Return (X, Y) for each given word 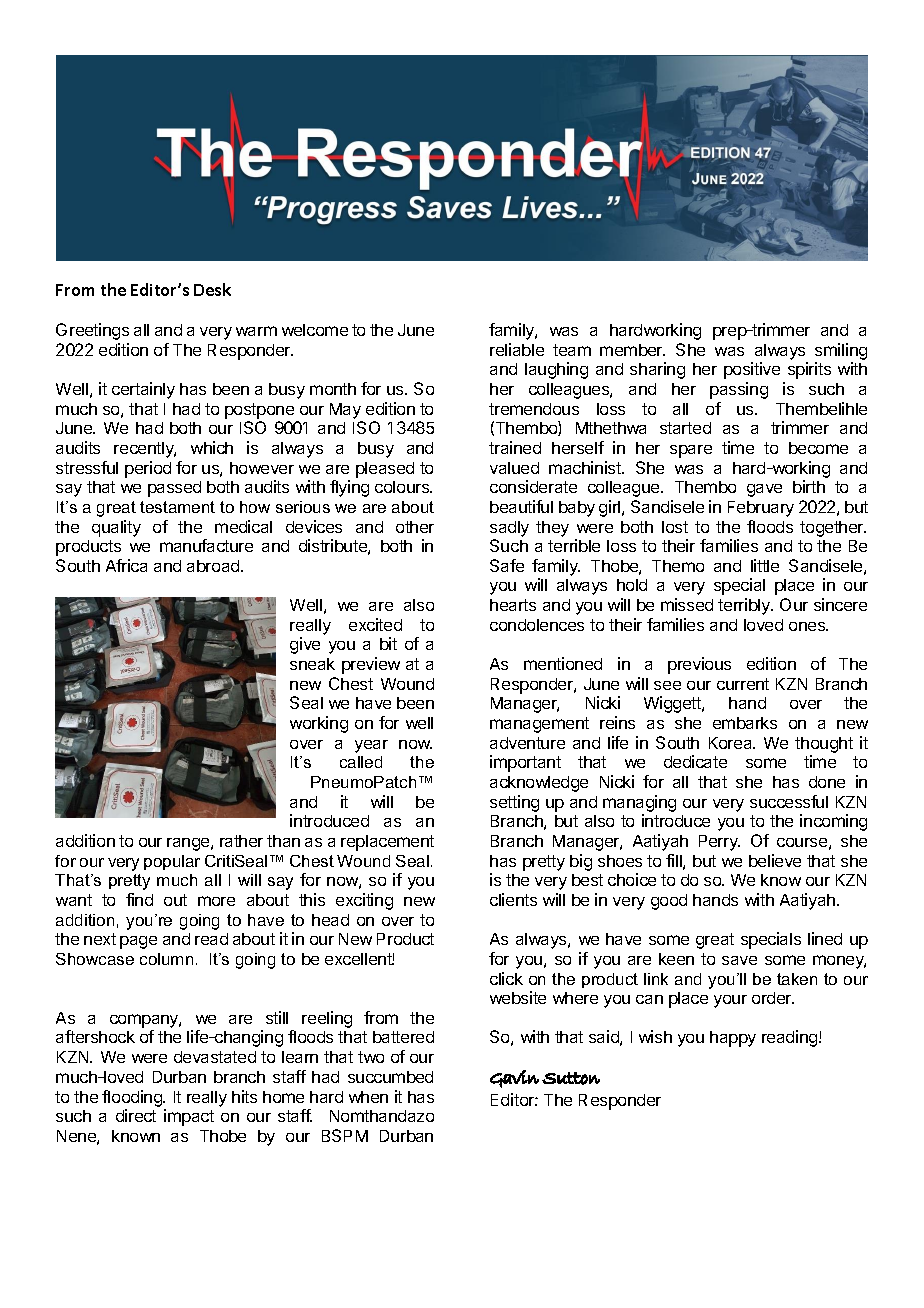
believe (775, 860)
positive (752, 370)
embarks (745, 723)
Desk (212, 289)
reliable (517, 349)
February (761, 509)
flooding (133, 1098)
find (139, 899)
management (539, 725)
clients (513, 899)
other (415, 527)
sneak (312, 664)
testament (177, 507)
